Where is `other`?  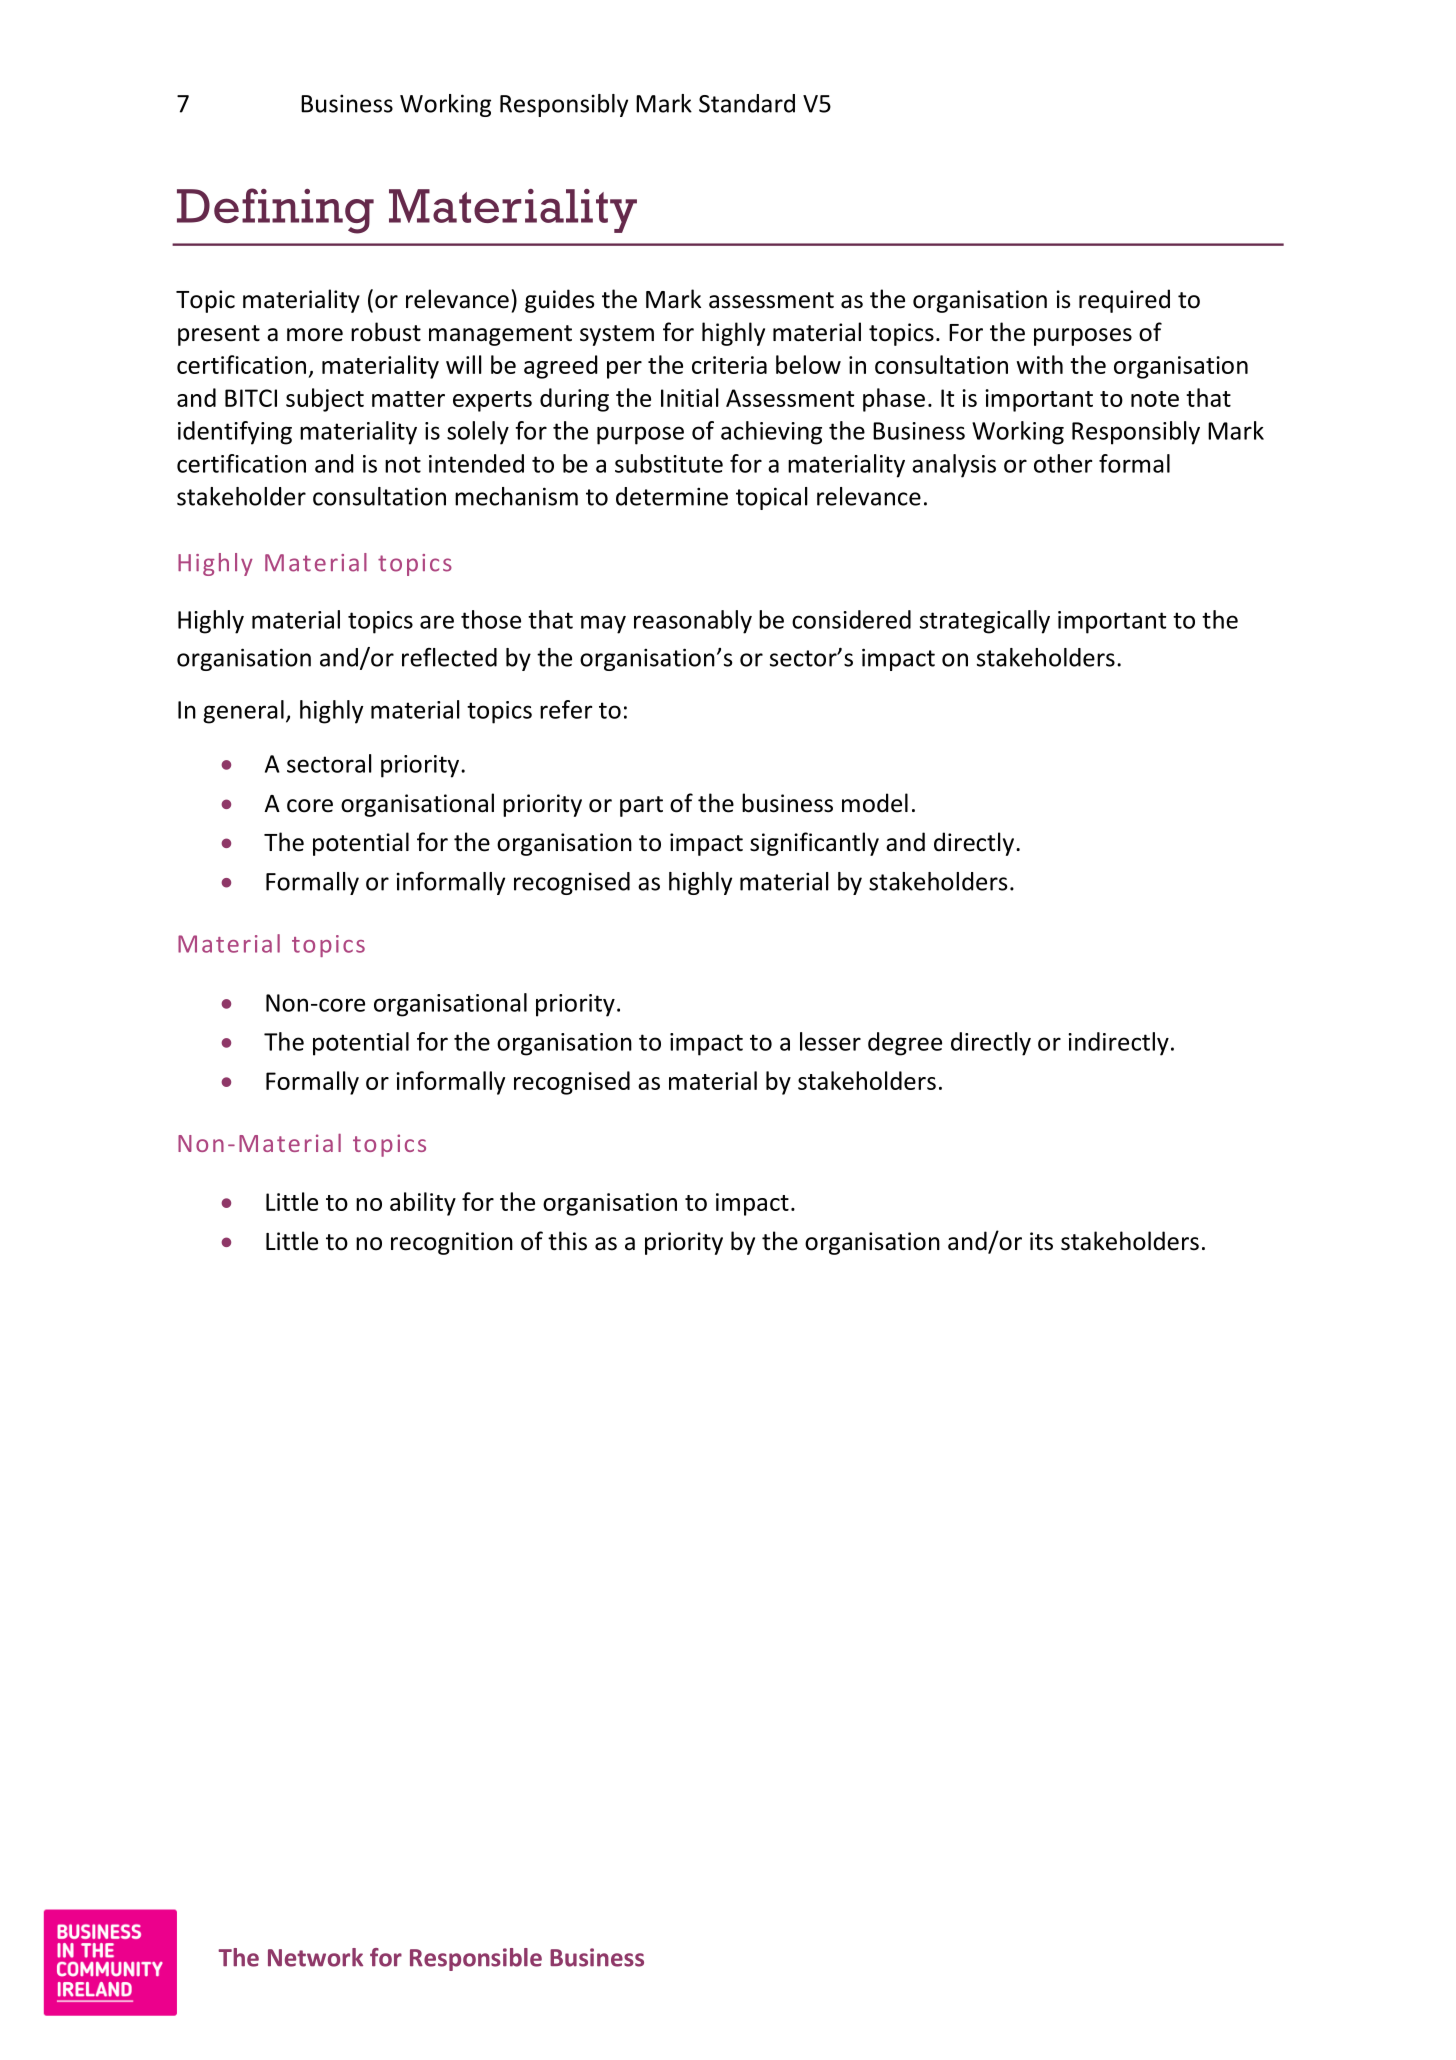
other is located at coordinates (1063, 463).
